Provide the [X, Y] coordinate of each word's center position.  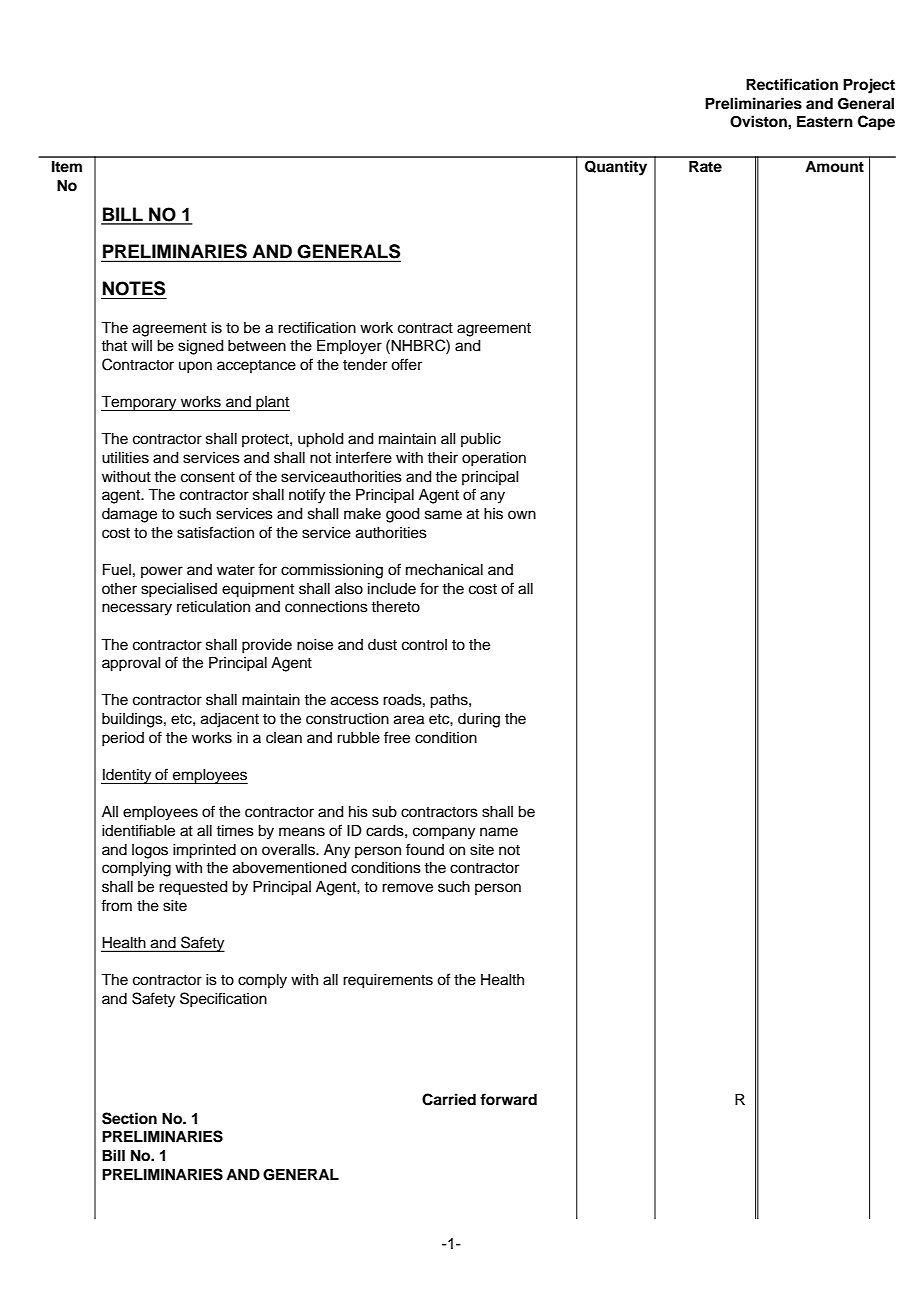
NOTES [134, 288]
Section [129, 1118]
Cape [876, 123]
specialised [179, 590]
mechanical [444, 570]
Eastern [825, 122]
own [522, 514]
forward [508, 1099]
